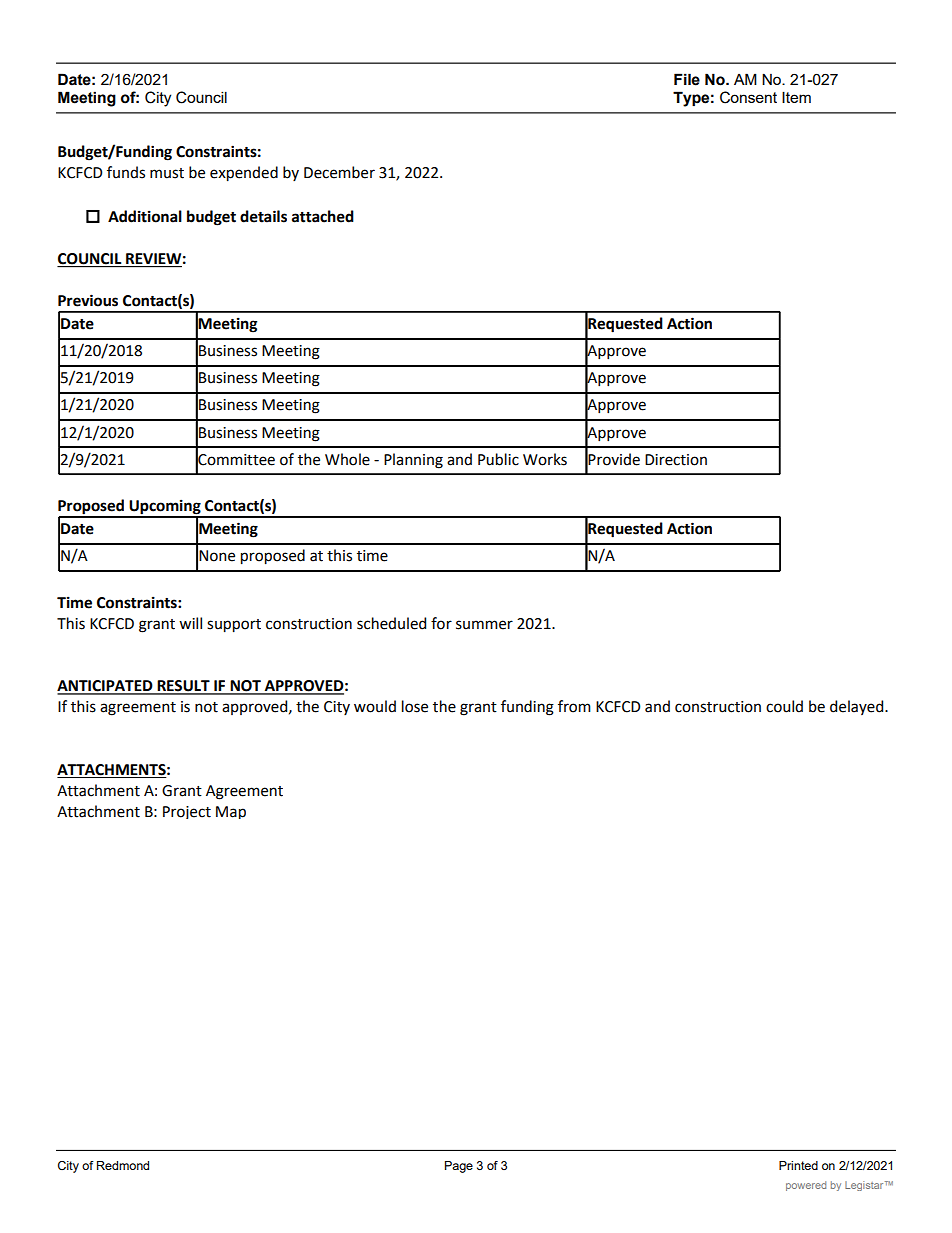  Describe the element at coordinates (676, 460) in the screenshot. I see `Direction` at that location.
